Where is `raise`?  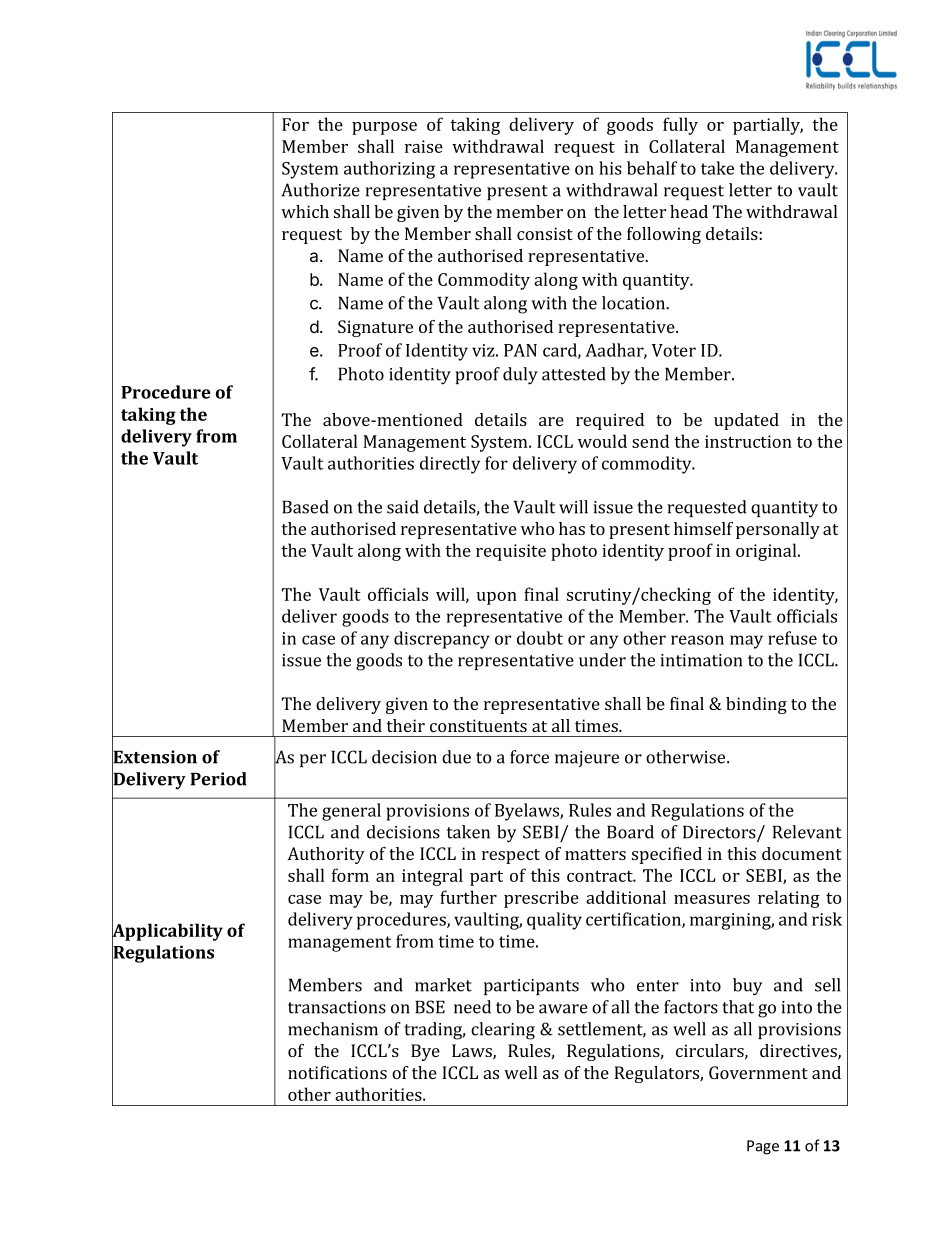 raise is located at coordinates (424, 146).
